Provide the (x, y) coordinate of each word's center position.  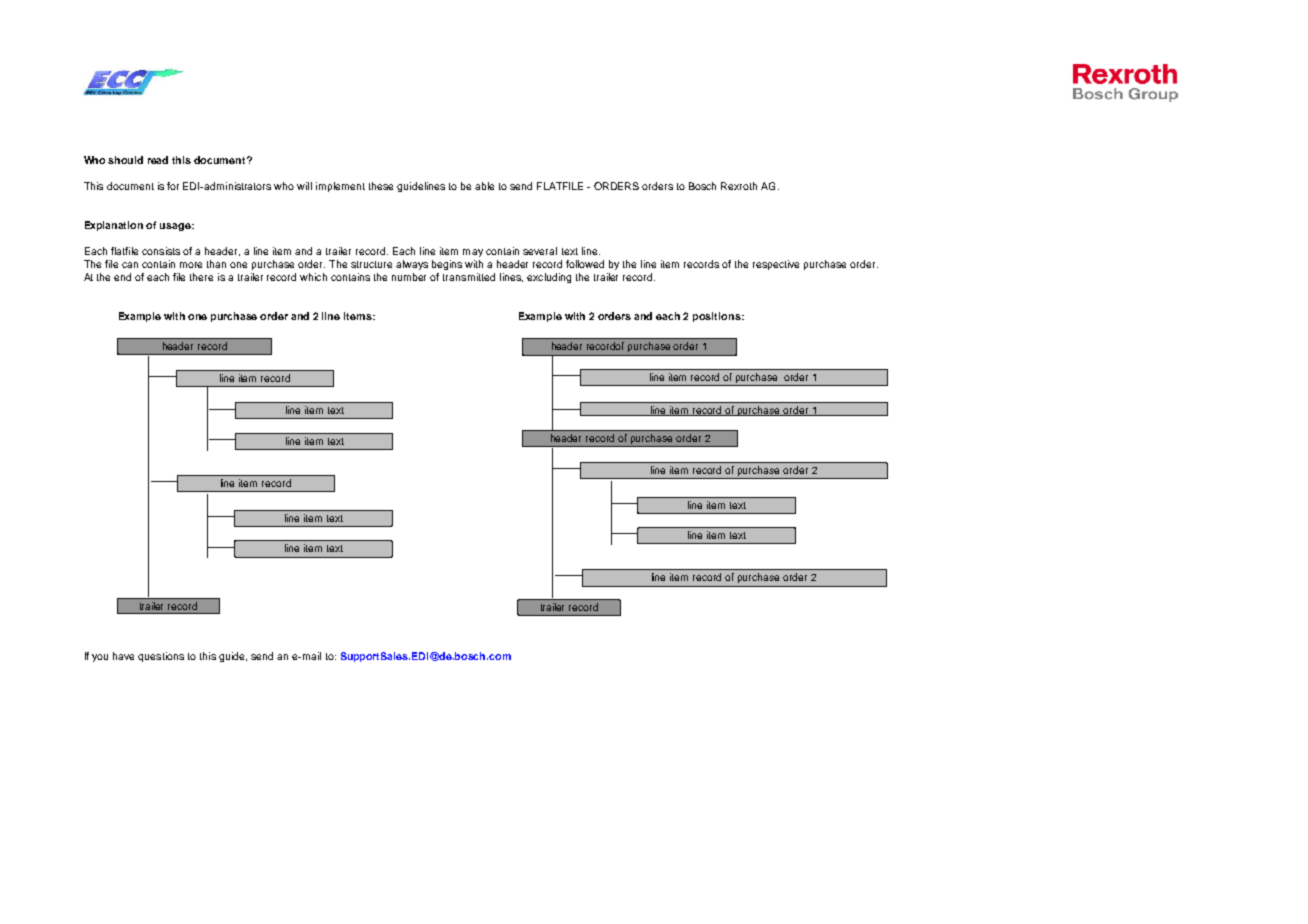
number (409, 277)
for (173, 186)
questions (161, 657)
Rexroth (739, 186)
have (123, 656)
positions (718, 317)
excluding (549, 278)
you (100, 658)
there (201, 277)
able (484, 186)
